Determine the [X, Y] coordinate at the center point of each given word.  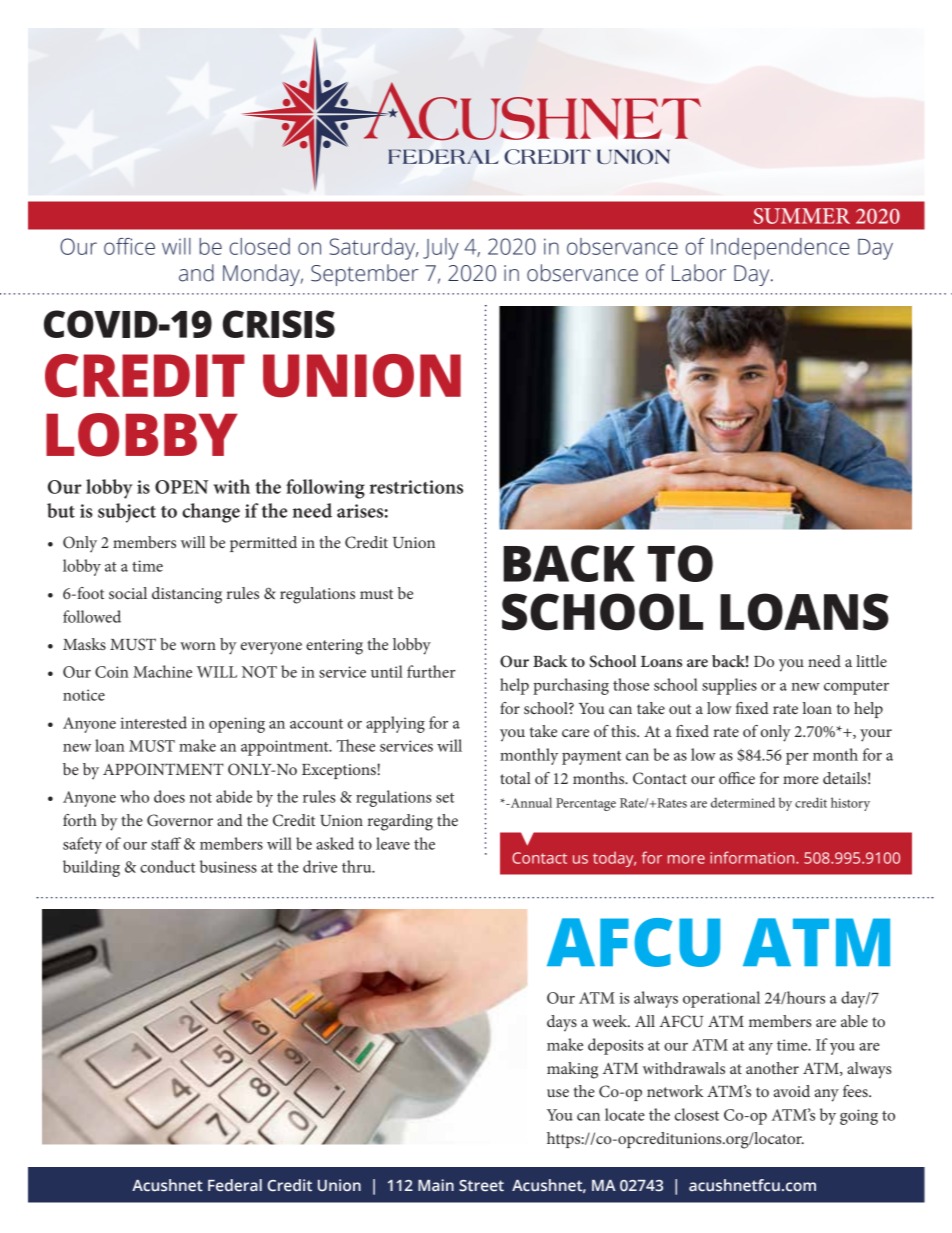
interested [153, 722]
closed [259, 246]
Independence [780, 249]
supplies [729, 686]
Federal [235, 1185]
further [431, 671]
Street [481, 1186]
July [441, 249]
